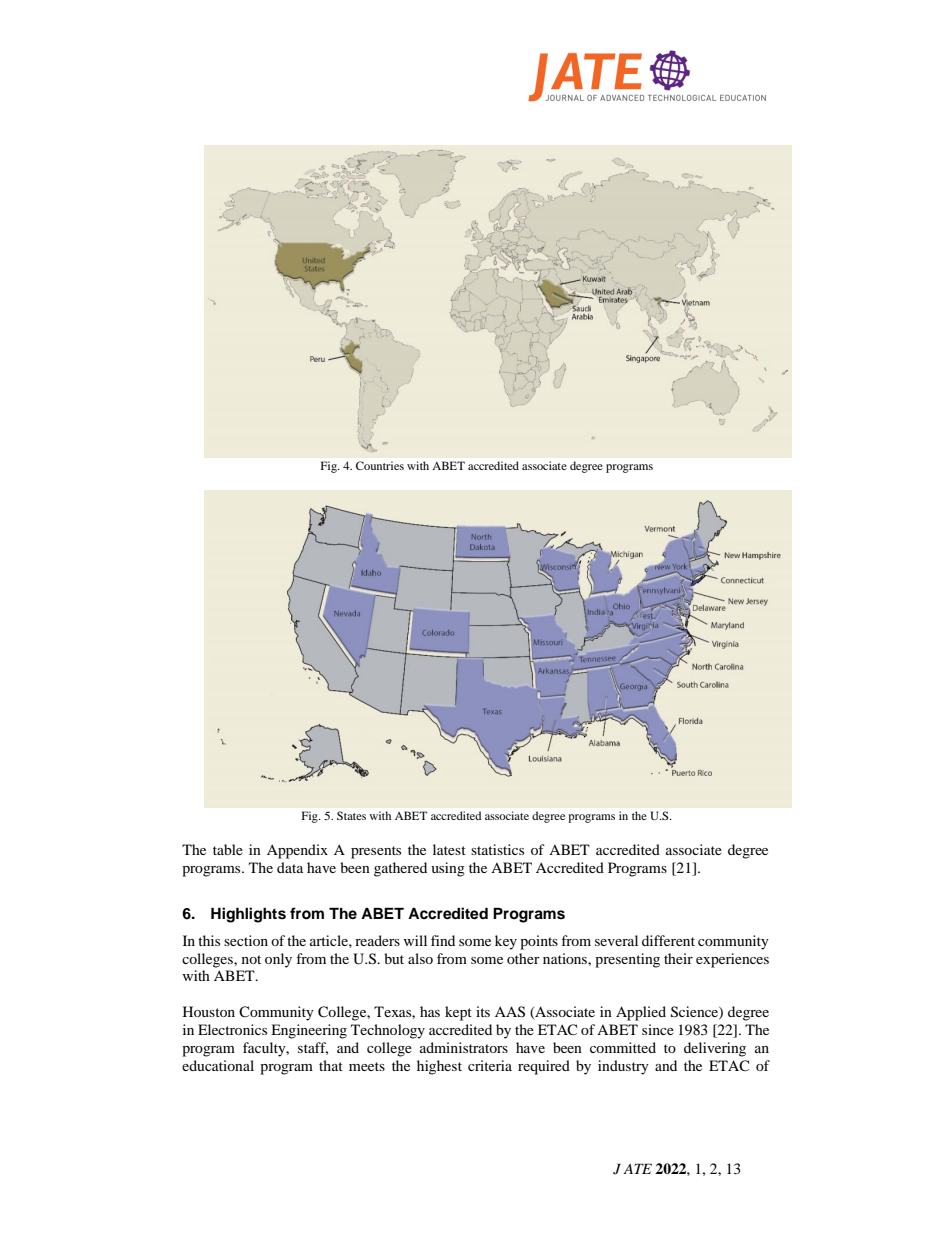 The image size is (952, 1233). I want to click on statistics, so click(497, 849).
